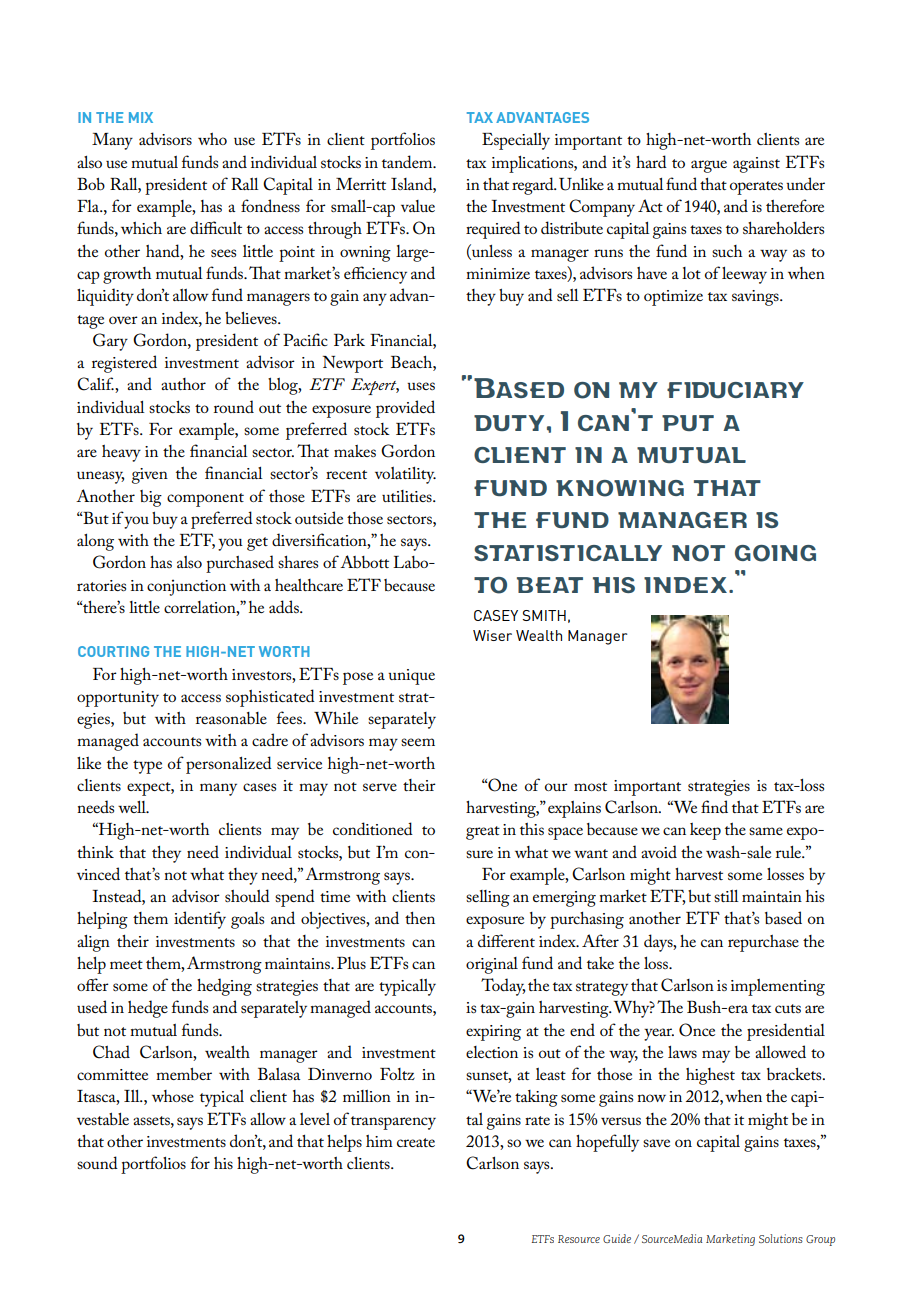  What do you see at coordinates (709, 166) in the screenshot?
I see `argue` at bounding box center [709, 166].
